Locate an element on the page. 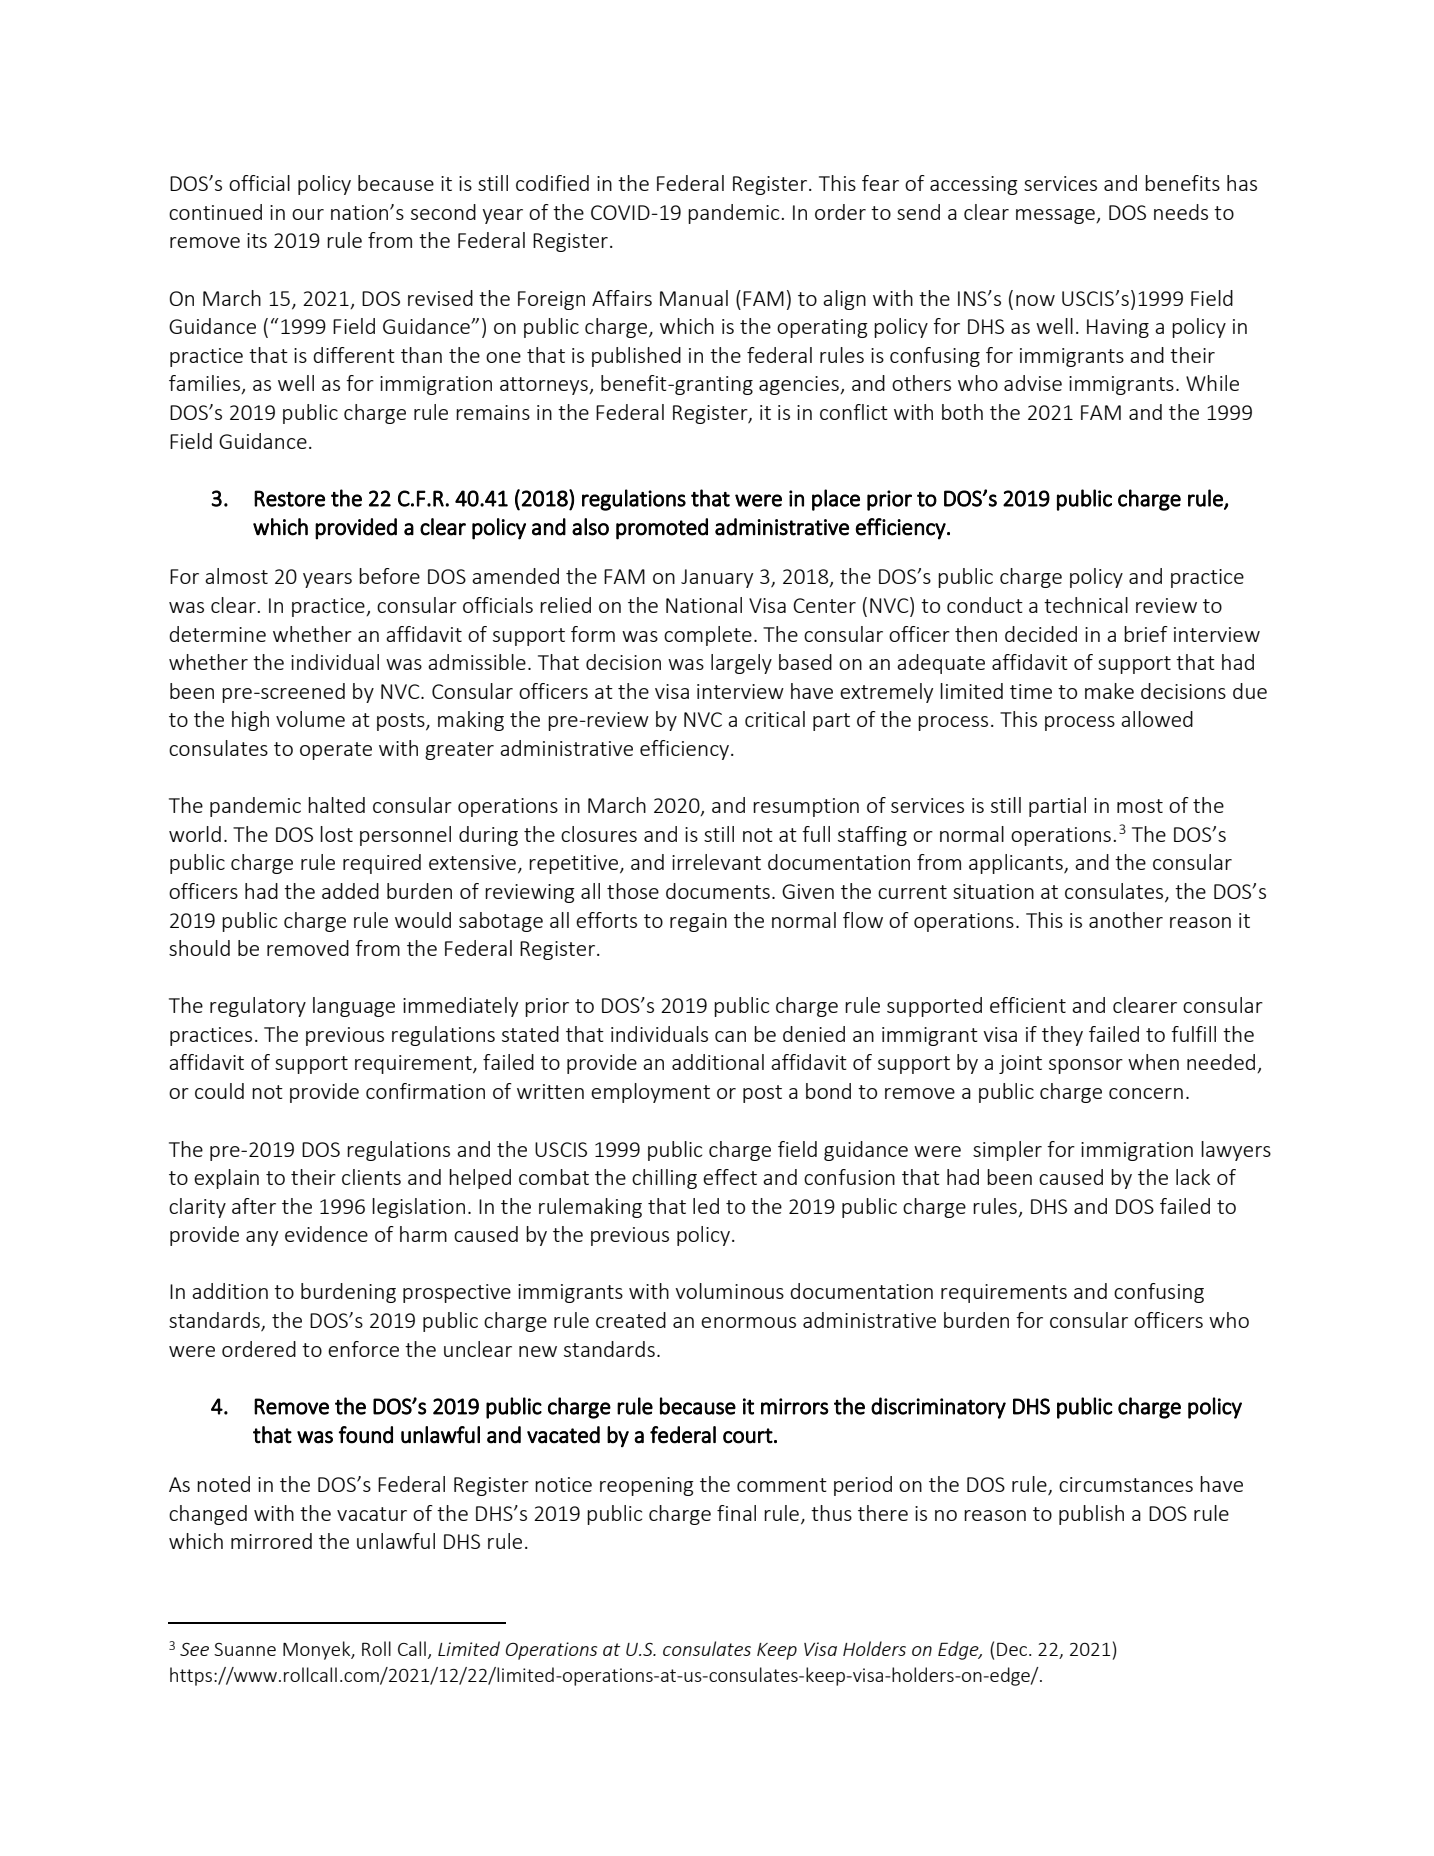 Image resolution: width=1434 pixels, height=1856 pixels. Manual is located at coordinates (694, 298).
